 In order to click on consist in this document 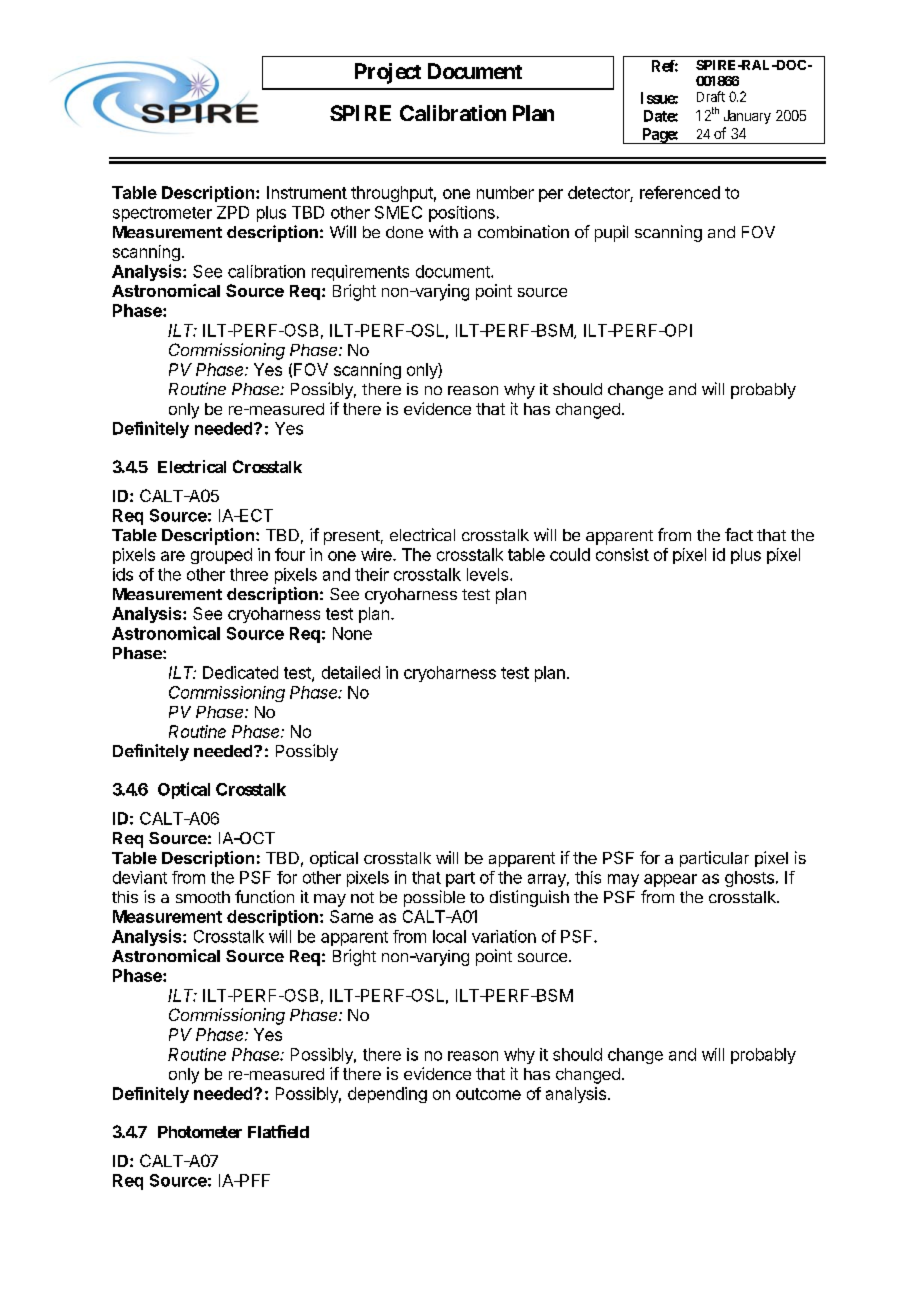, I will do `click(622, 554)`.
